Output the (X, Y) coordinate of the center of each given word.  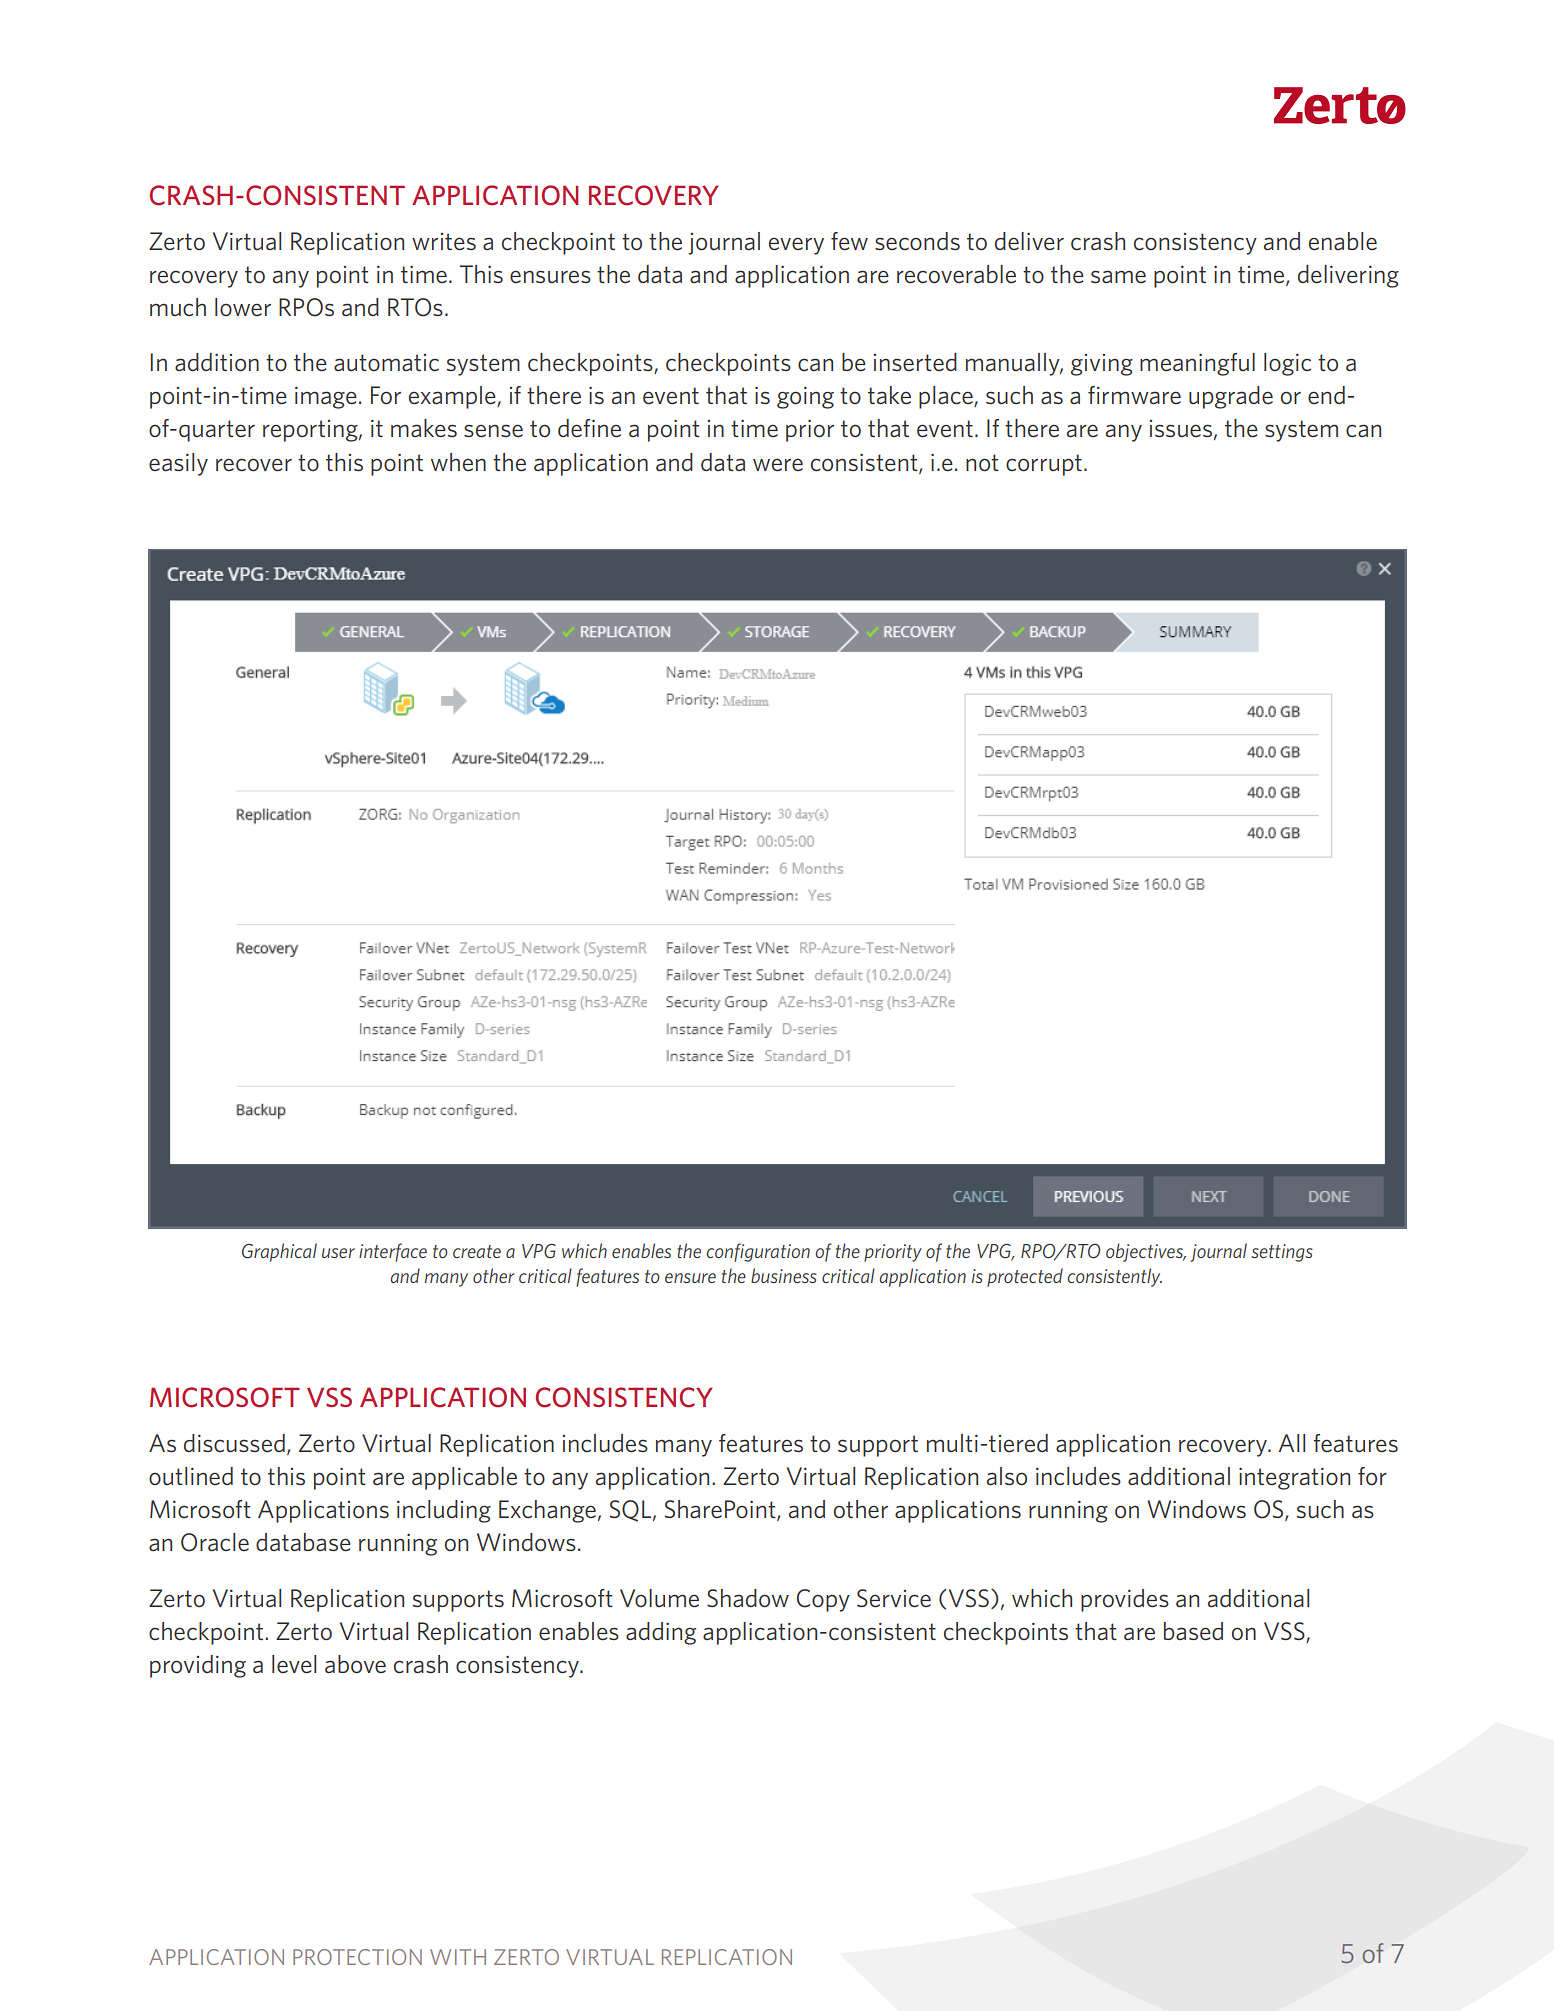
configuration (758, 1252)
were (778, 465)
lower (243, 307)
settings (1282, 1253)
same (1118, 276)
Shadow (748, 1598)
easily (178, 464)
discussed (234, 1443)
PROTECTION (357, 1957)
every (796, 246)
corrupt (1044, 465)
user (338, 1253)
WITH (458, 1957)
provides (1125, 1600)
